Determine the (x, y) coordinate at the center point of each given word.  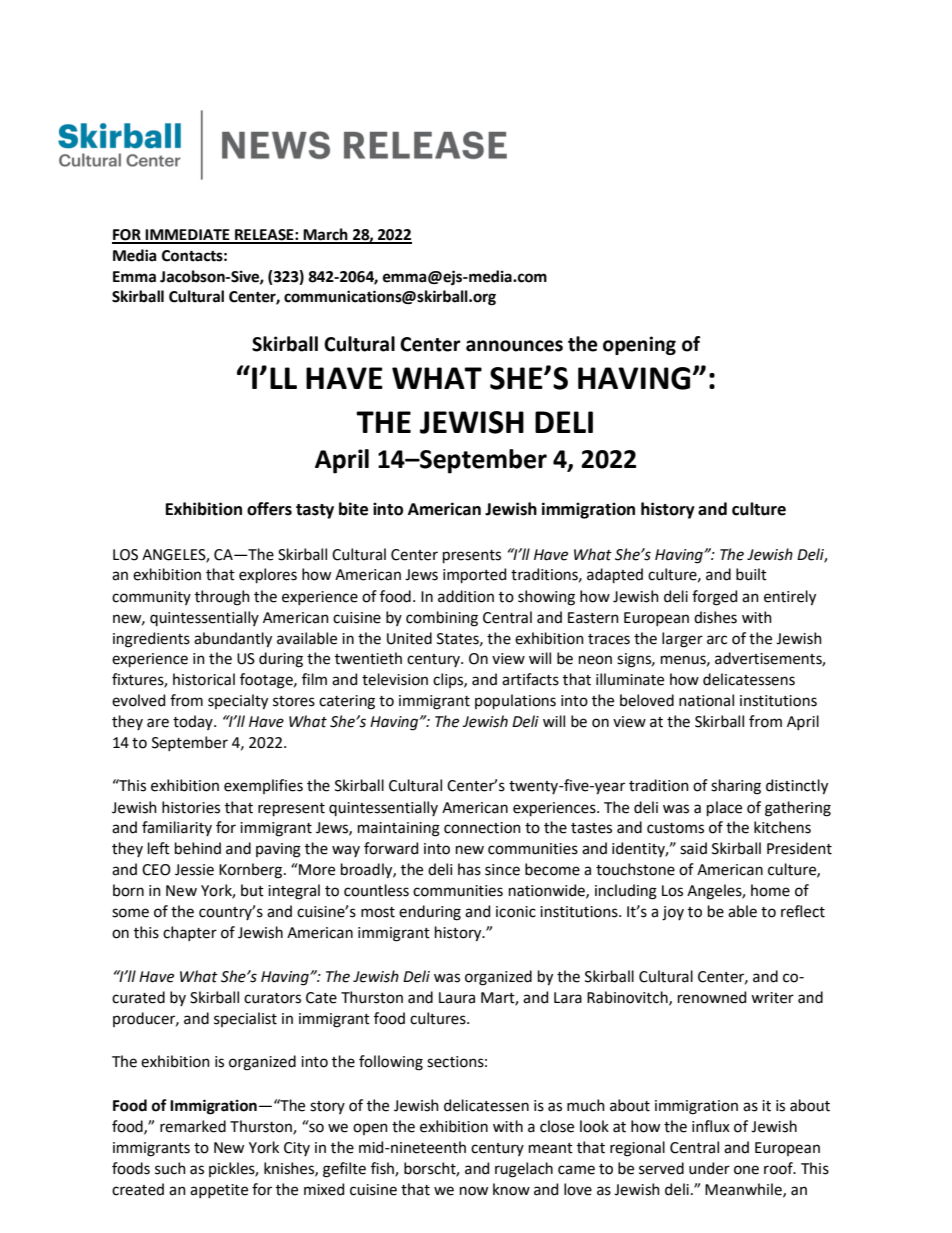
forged (714, 598)
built (751, 574)
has (469, 869)
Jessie (194, 870)
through (222, 598)
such (170, 1168)
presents (472, 556)
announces (514, 346)
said (693, 848)
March (325, 235)
